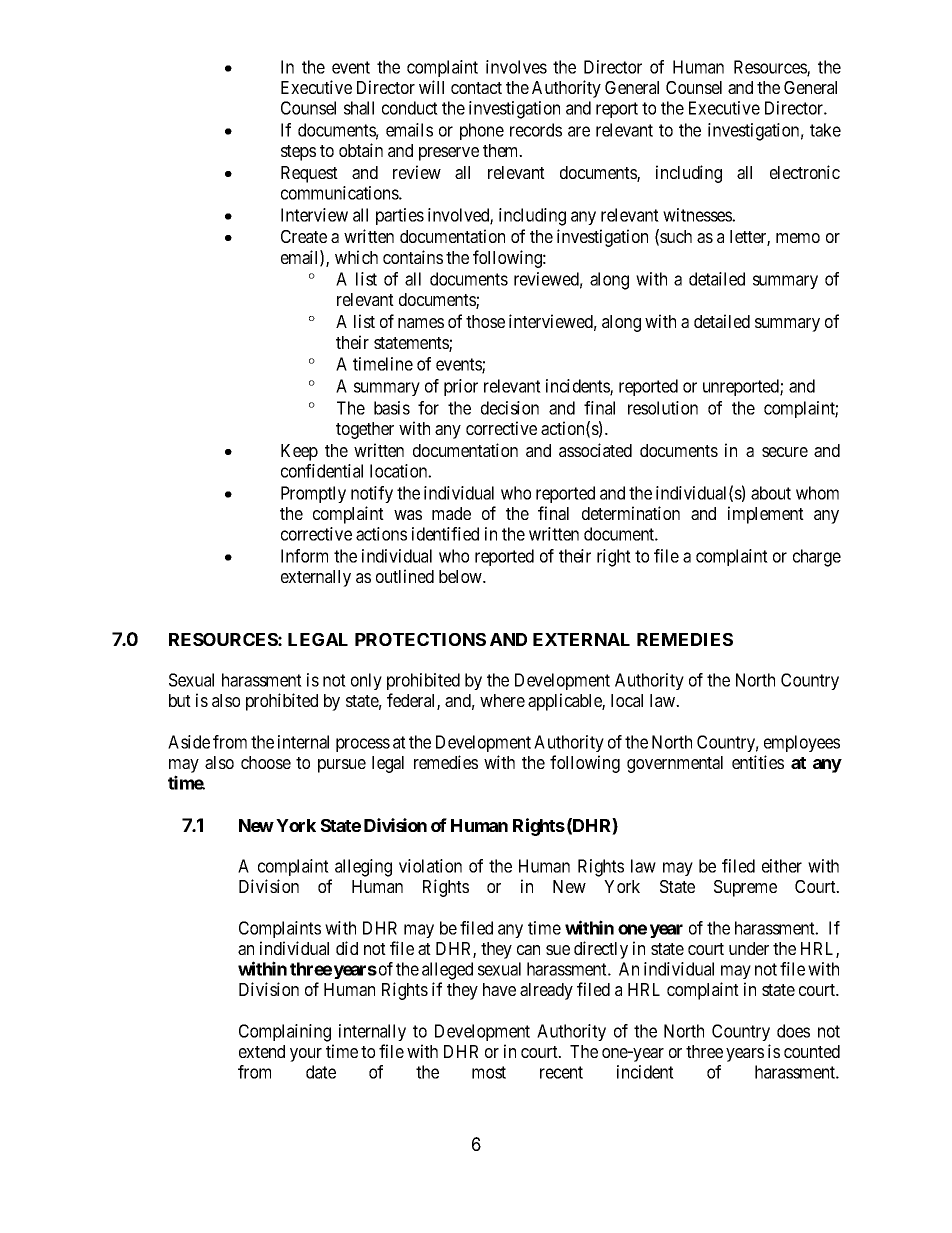  What do you see at coordinates (758, 762) in the screenshot?
I see `entities` at bounding box center [758, 762].
